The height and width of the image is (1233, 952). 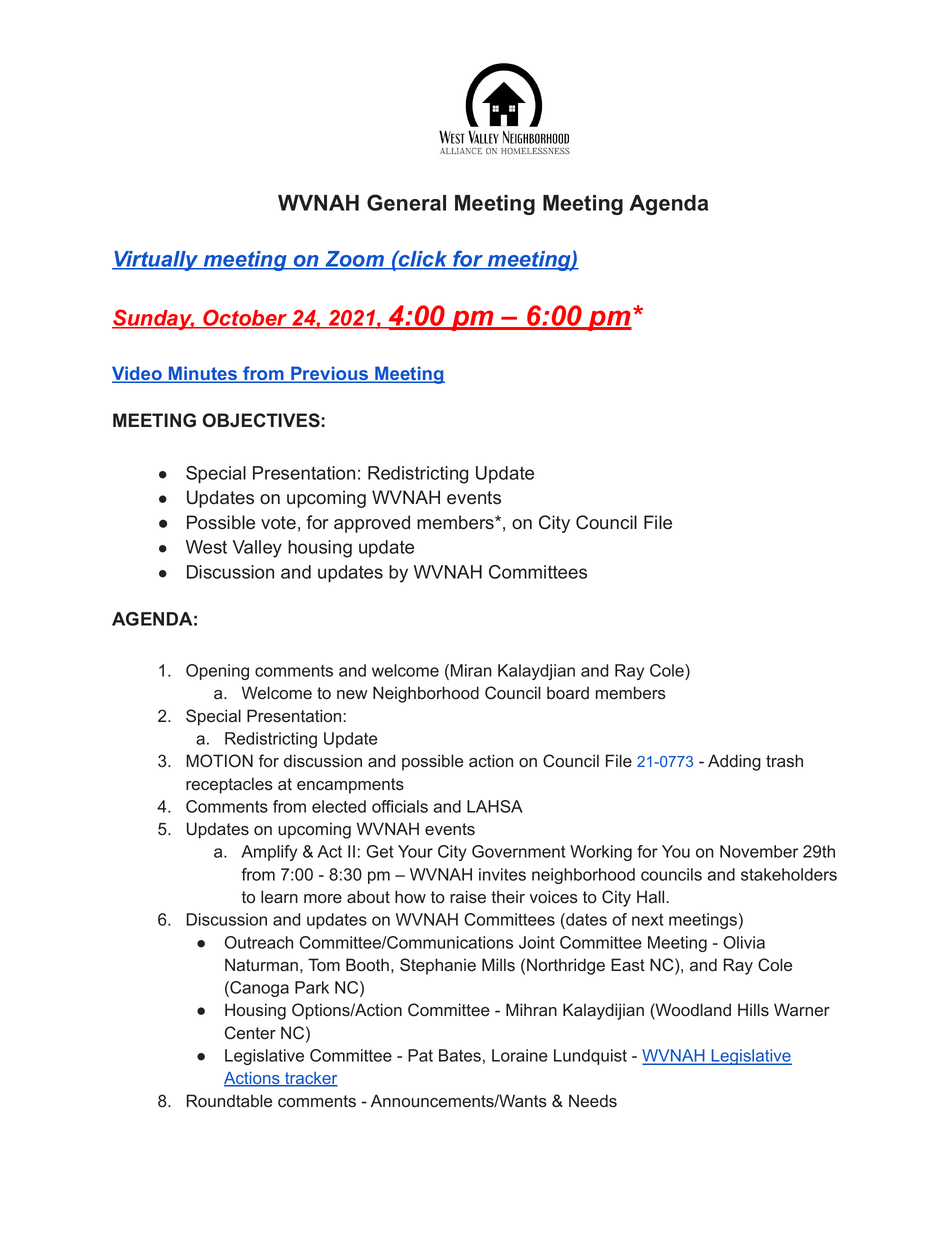 What do you see at coordinates (269, 853) in the image?
I see `Amplify` at bounding box center [269, 853].
